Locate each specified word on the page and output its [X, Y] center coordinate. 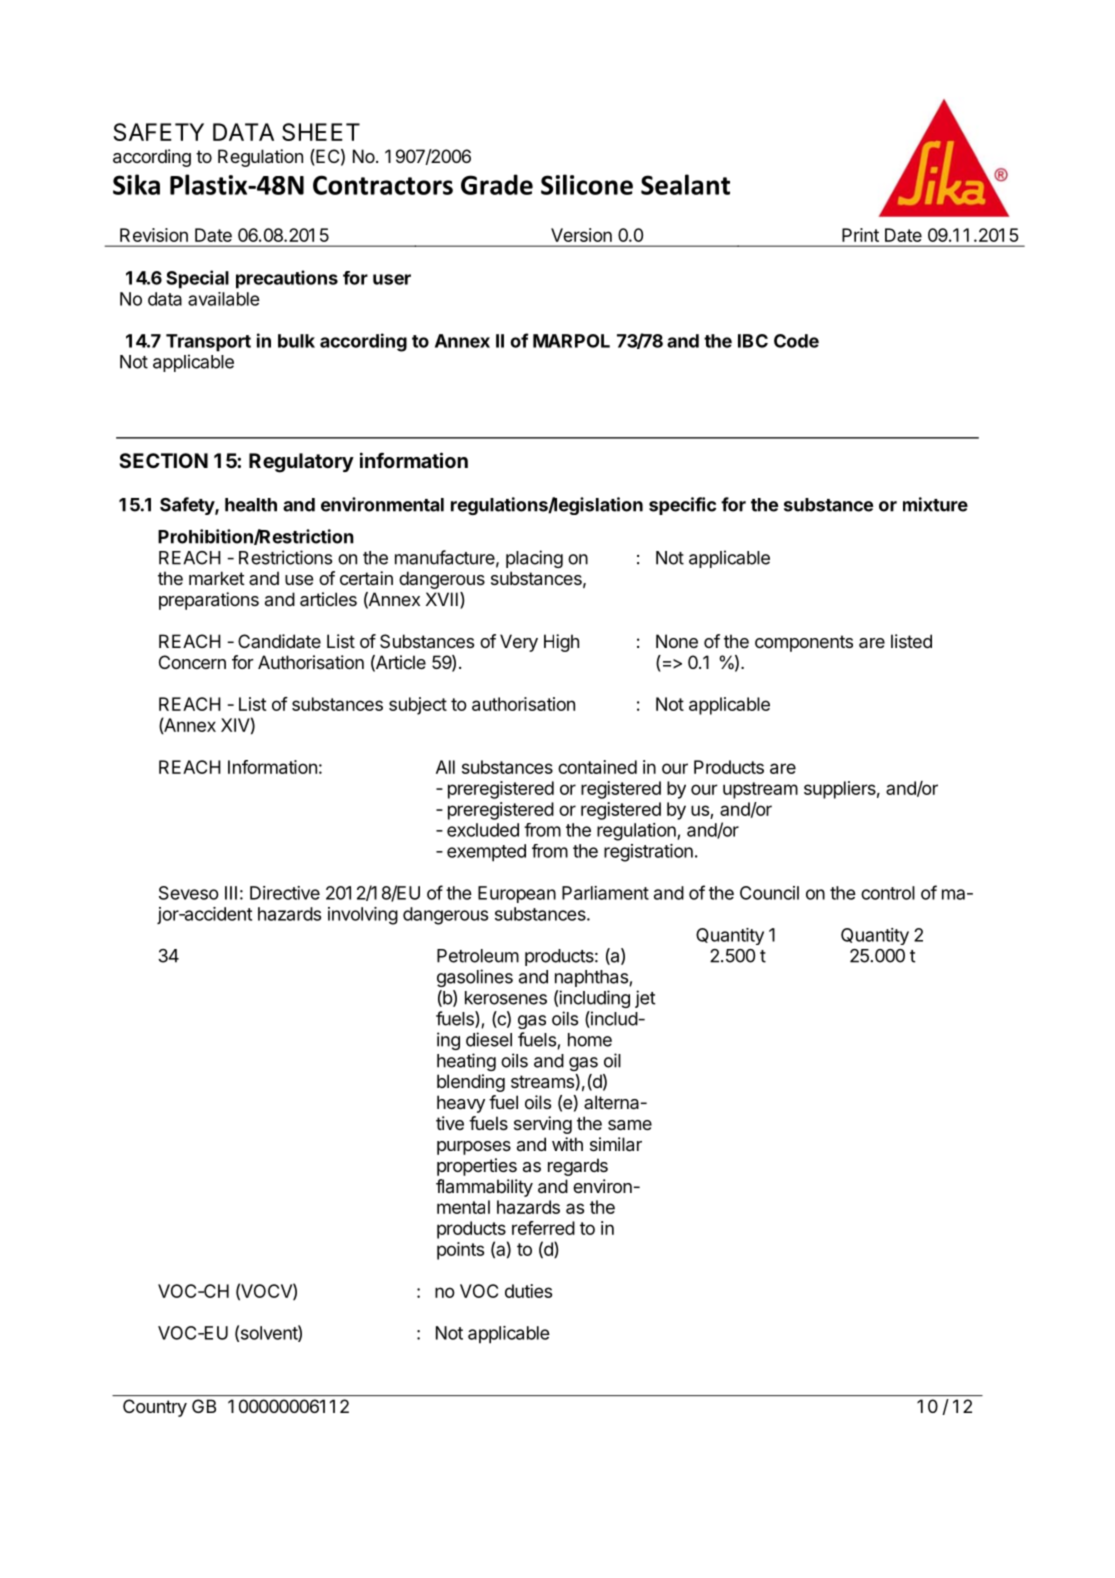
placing [534, 559]
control [888, 893]
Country [155, 1408]
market [217, 578]
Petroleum [478, 956]
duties [528, 1291]
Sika [136, 184]
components [804, 643]
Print [860, 235]
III [231, 893]
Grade [497, 184]
